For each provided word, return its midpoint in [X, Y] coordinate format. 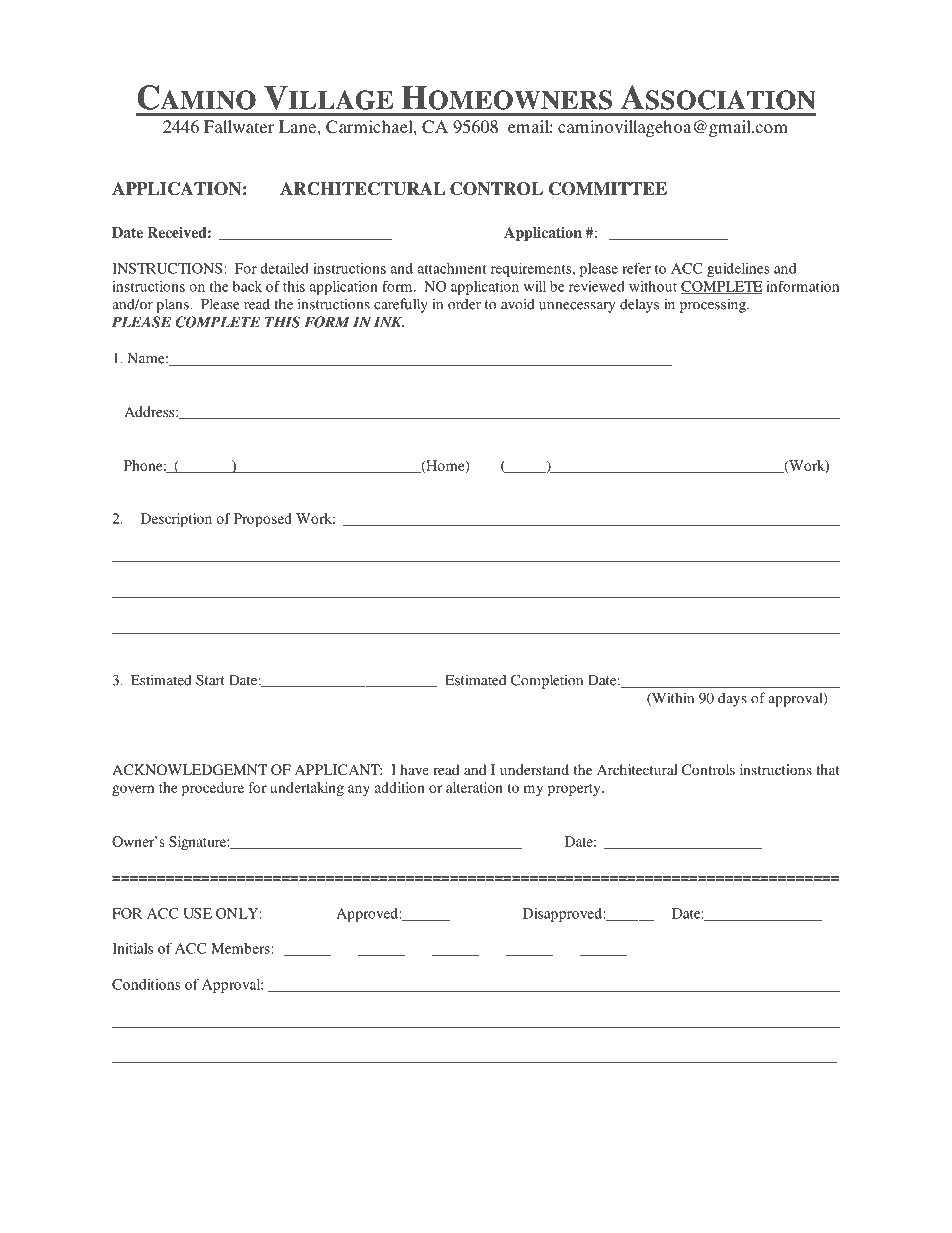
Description [176, 520]
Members [241, 948]
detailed [284, 268]
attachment [452, 268]
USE [197, 913]
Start [210, 680]
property [575, 790]
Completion [547, 681]
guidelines [738, 270]
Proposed [263, 520]
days [732, 699]
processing [714, 305]
